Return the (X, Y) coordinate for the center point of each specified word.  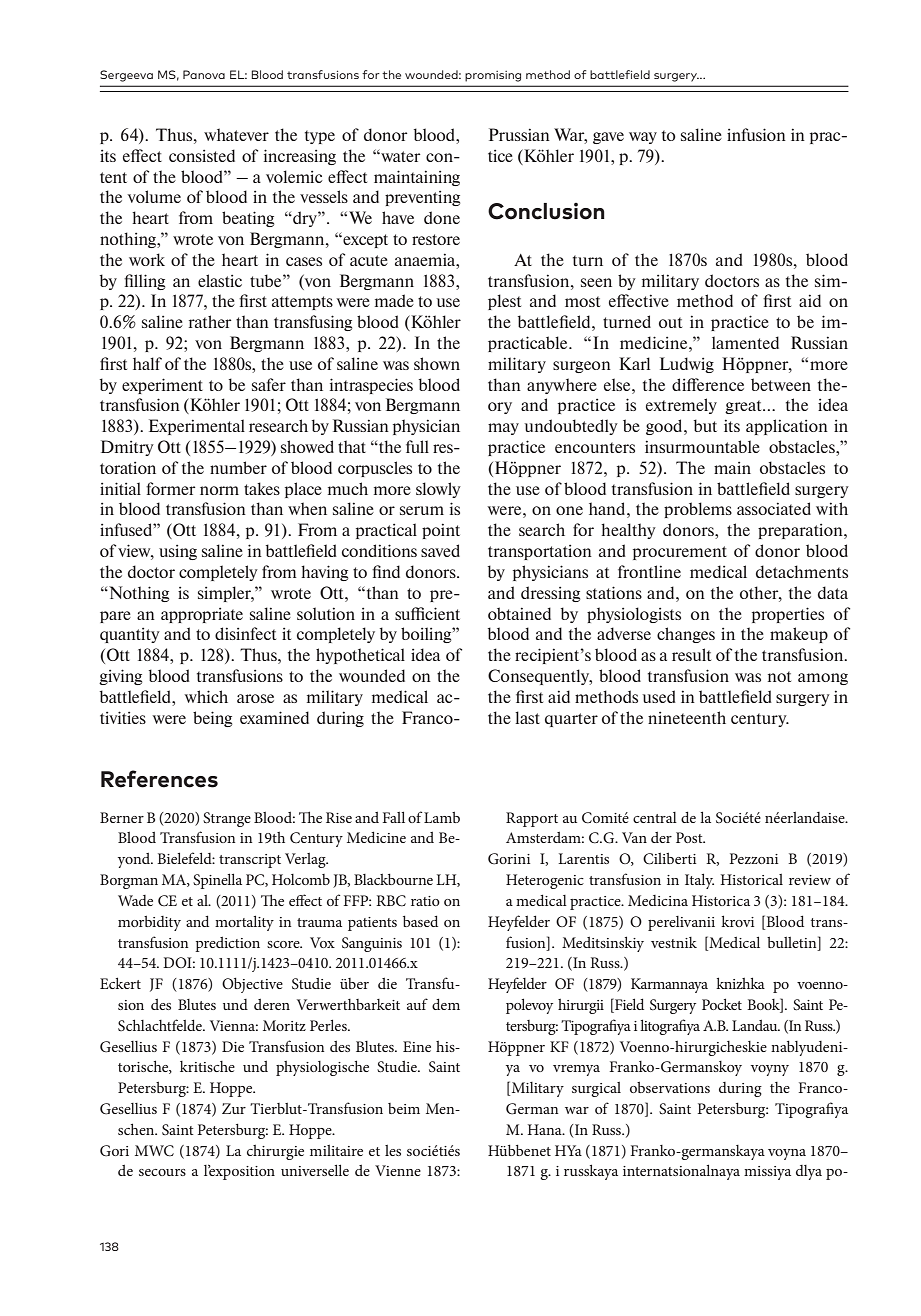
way (643, 138)
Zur (234, 1108)
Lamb (442, 817)
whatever (236, 134)
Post (690, 837)
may (503, 429)
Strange (227, 819)
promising (493, 76)
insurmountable (702, 446)
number (238, 467)
